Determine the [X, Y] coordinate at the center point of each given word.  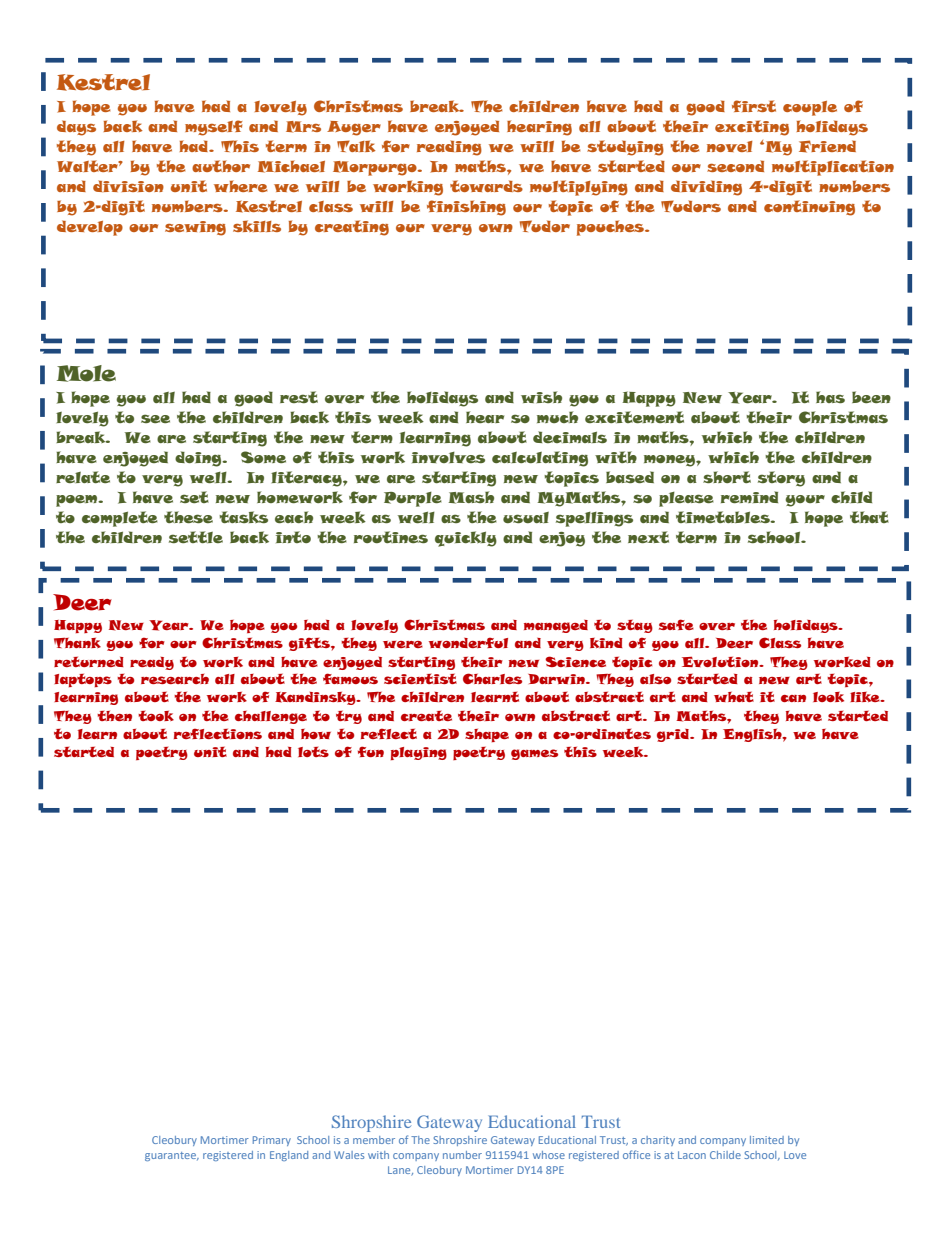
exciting [752, 128]
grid [674, 735]
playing [419, 753]
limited [767, 1140]
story [781, 479]
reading [449, 148]
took [156, 716]
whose [549, 1155]
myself [214, 128]
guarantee [172, 1156]
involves [448, 457]
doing [199, 459]
